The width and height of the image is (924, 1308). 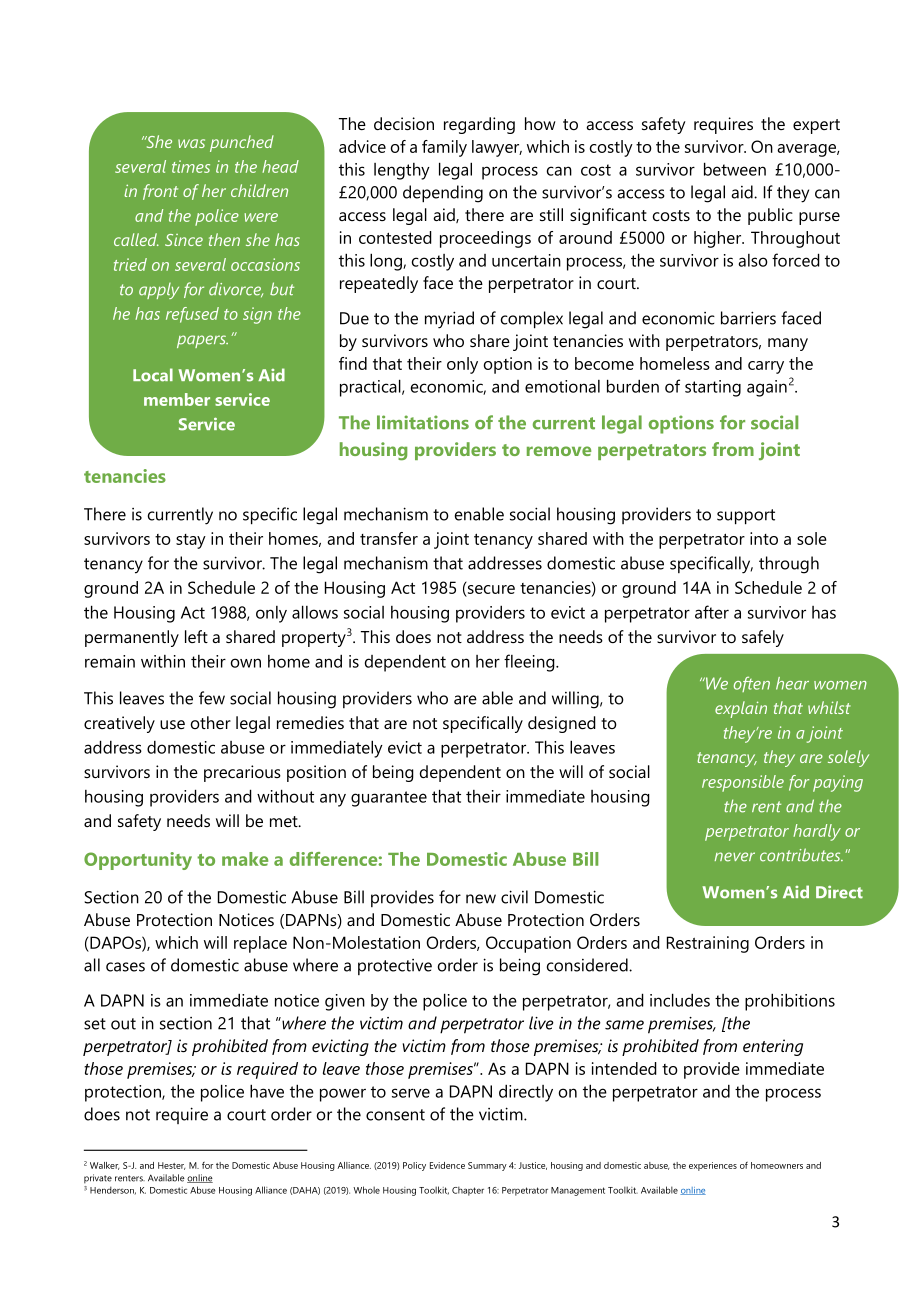 What do you see at coordinates (171, 1166) in the image?
I see `Hester` at bounding box center [171, 1166].
